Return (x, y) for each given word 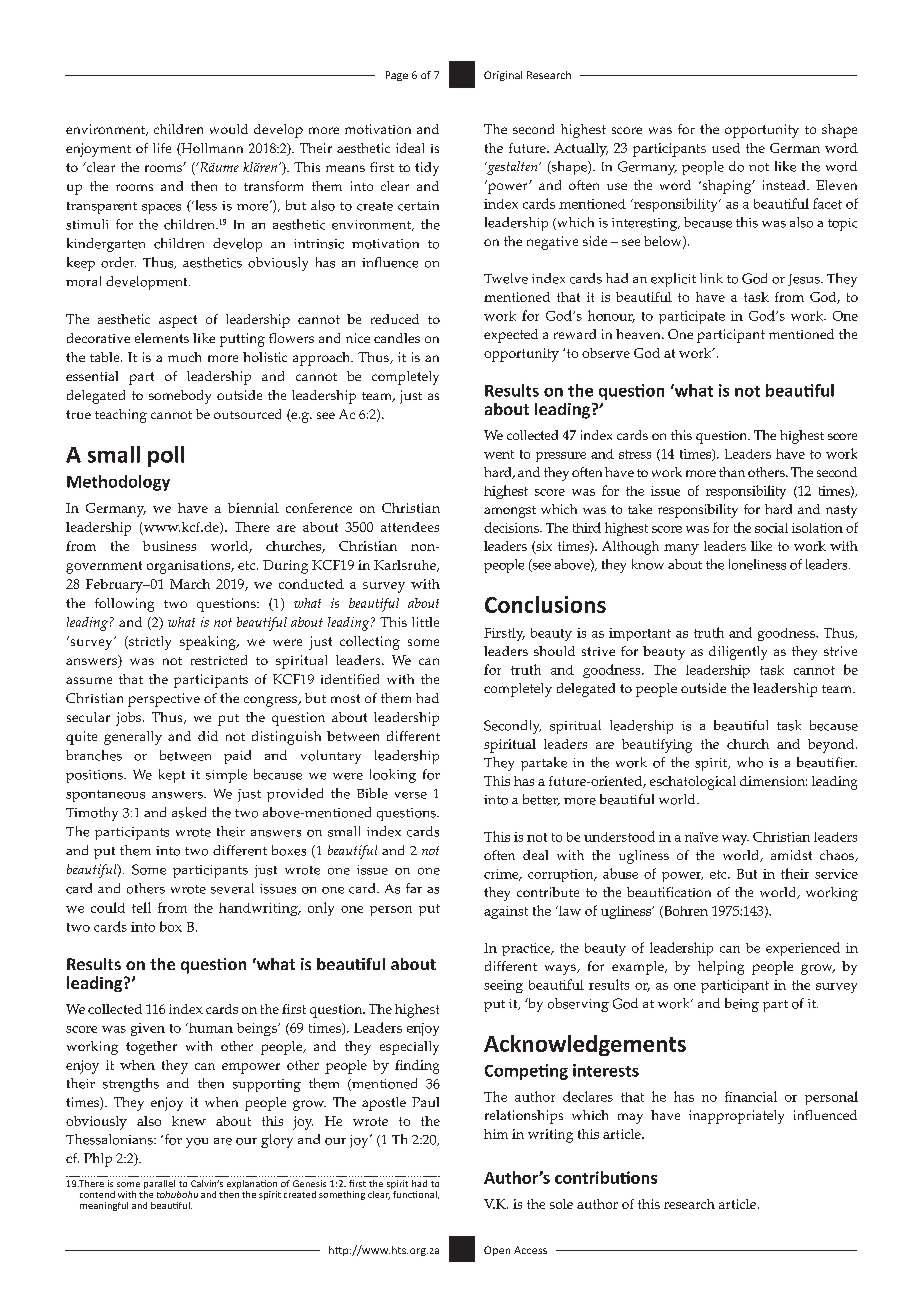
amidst (791, 855)
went (499, 454)
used (726, 148)
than (732, 472)
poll (166, 456)
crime (502, 875)
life (162, 148)
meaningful (104, 1206)
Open (497, 1251)
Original (503, 76)
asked (189, 812)
